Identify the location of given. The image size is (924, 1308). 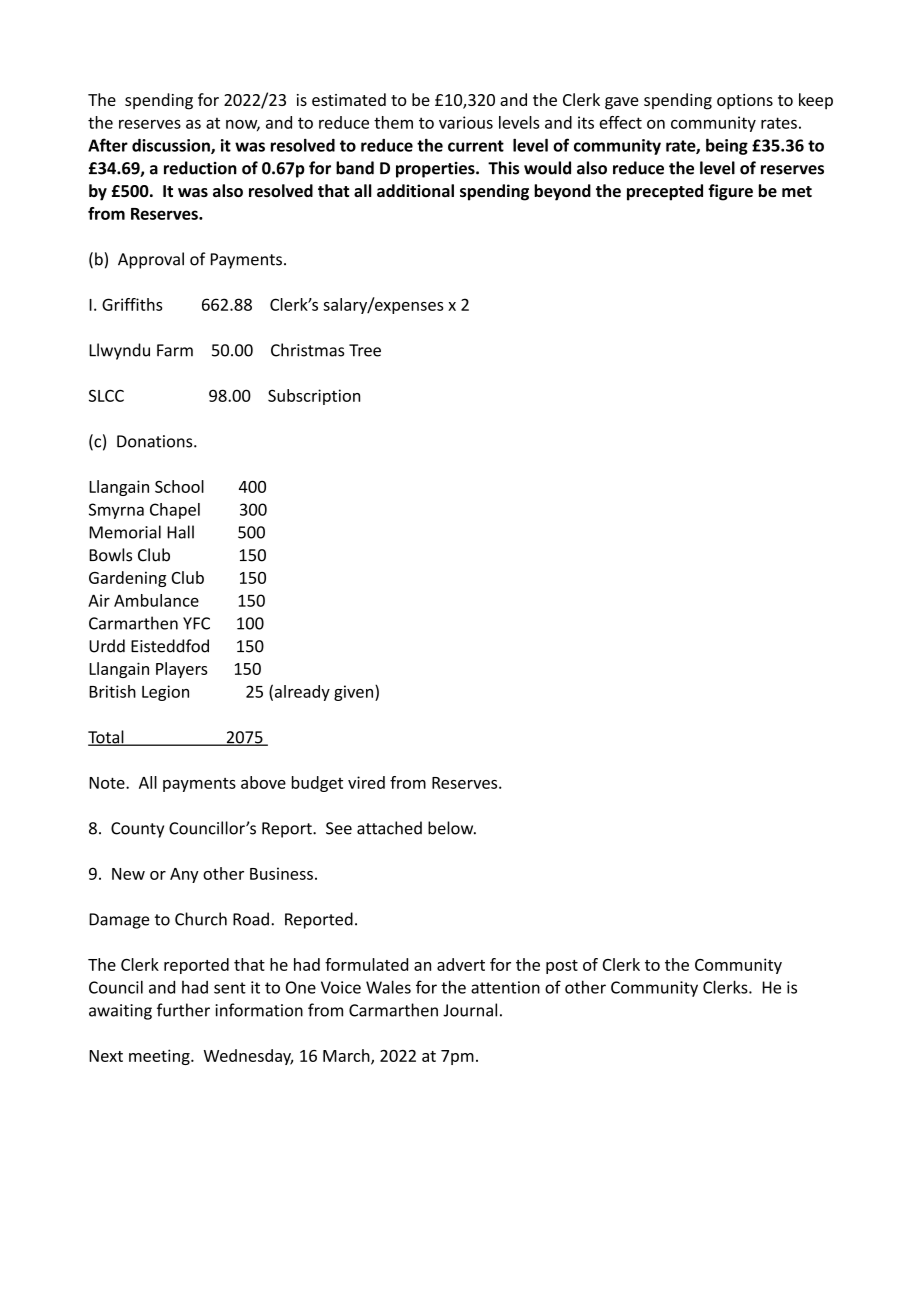
(355, 693).
